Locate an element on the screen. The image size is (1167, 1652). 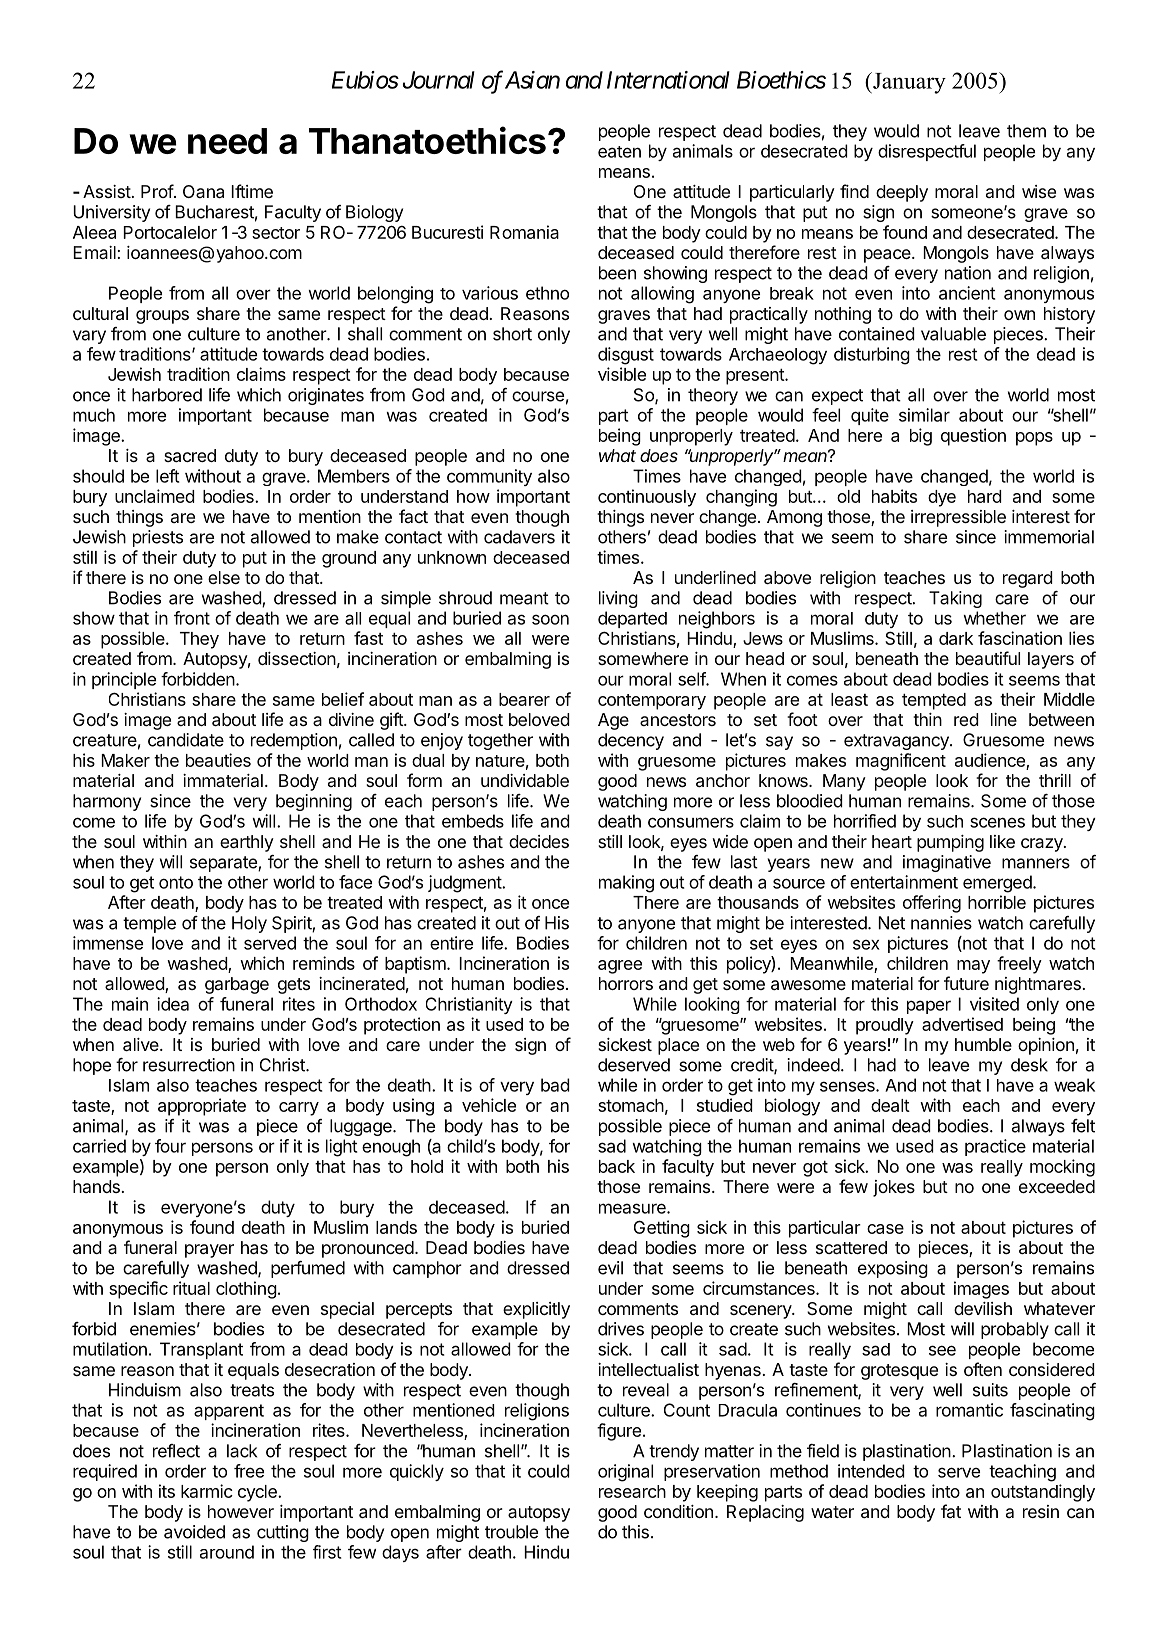
garbage is located at coordinates (237, 985).
